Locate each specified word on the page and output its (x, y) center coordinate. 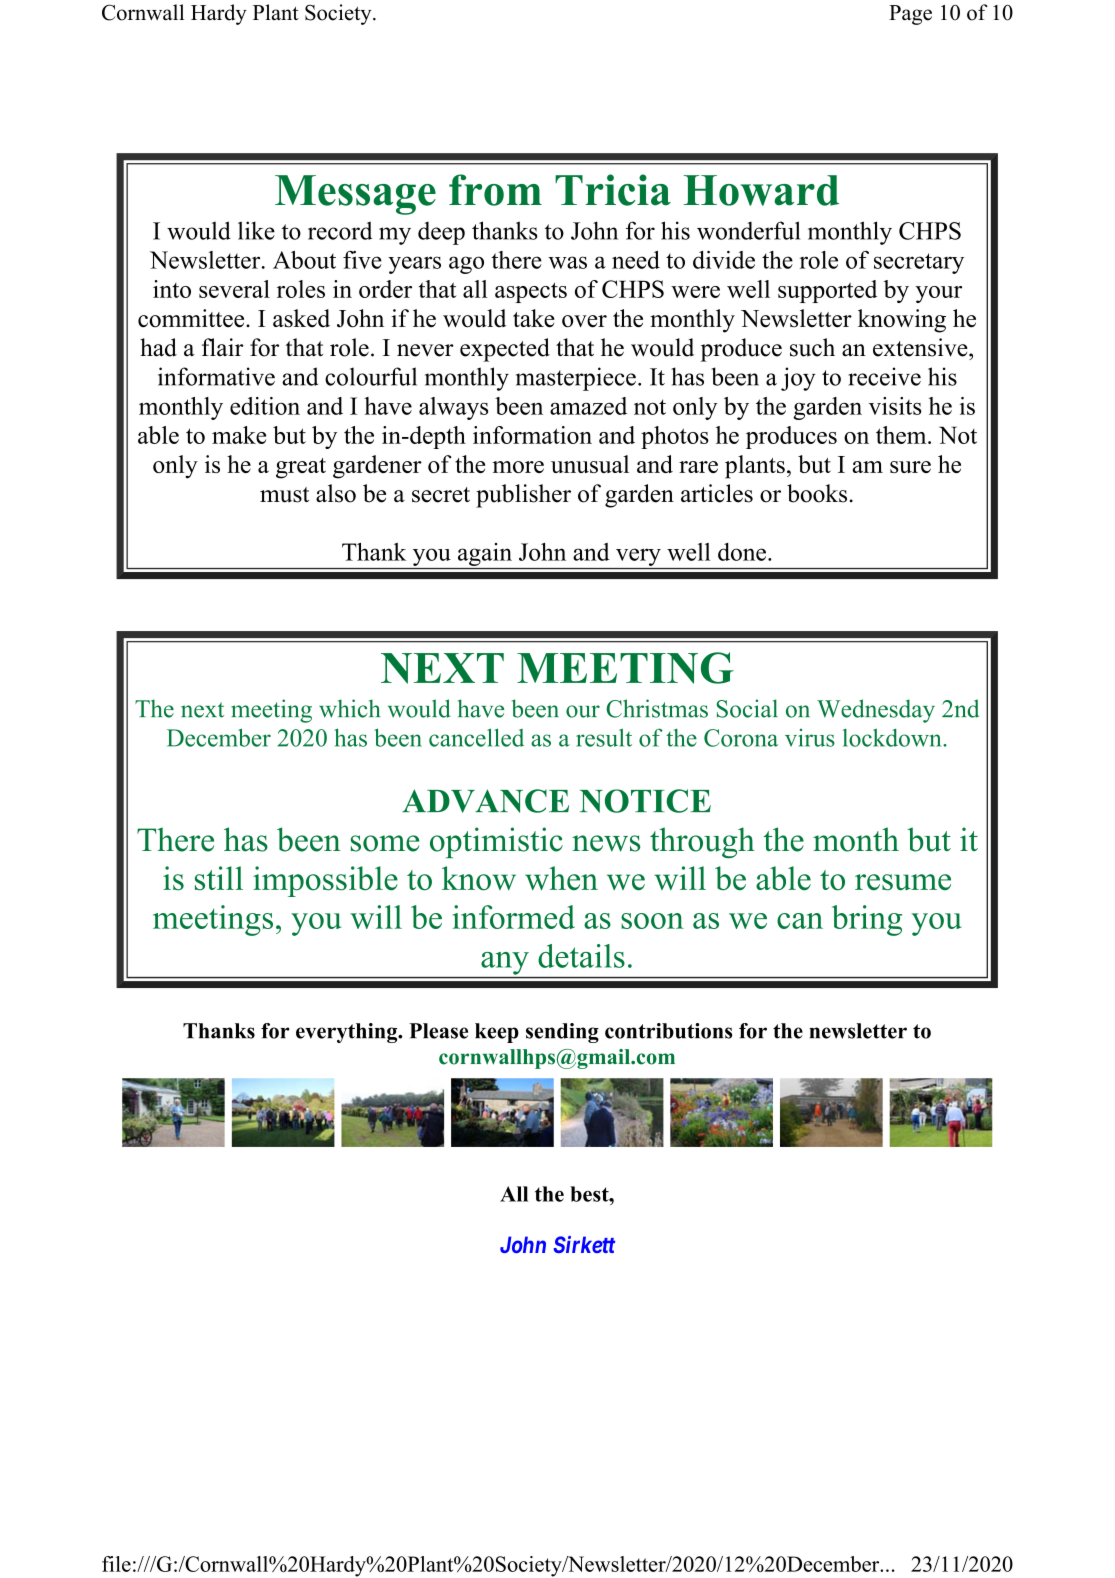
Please (438, 1031)
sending (562, 1033)
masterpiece (576, 379)
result (604, 737)
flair (223, 347)
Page (910, 15)
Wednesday (876, 711)
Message (355, 195)
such (812, 347)
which (349, 708)
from (495, 190)
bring (867, 920)
